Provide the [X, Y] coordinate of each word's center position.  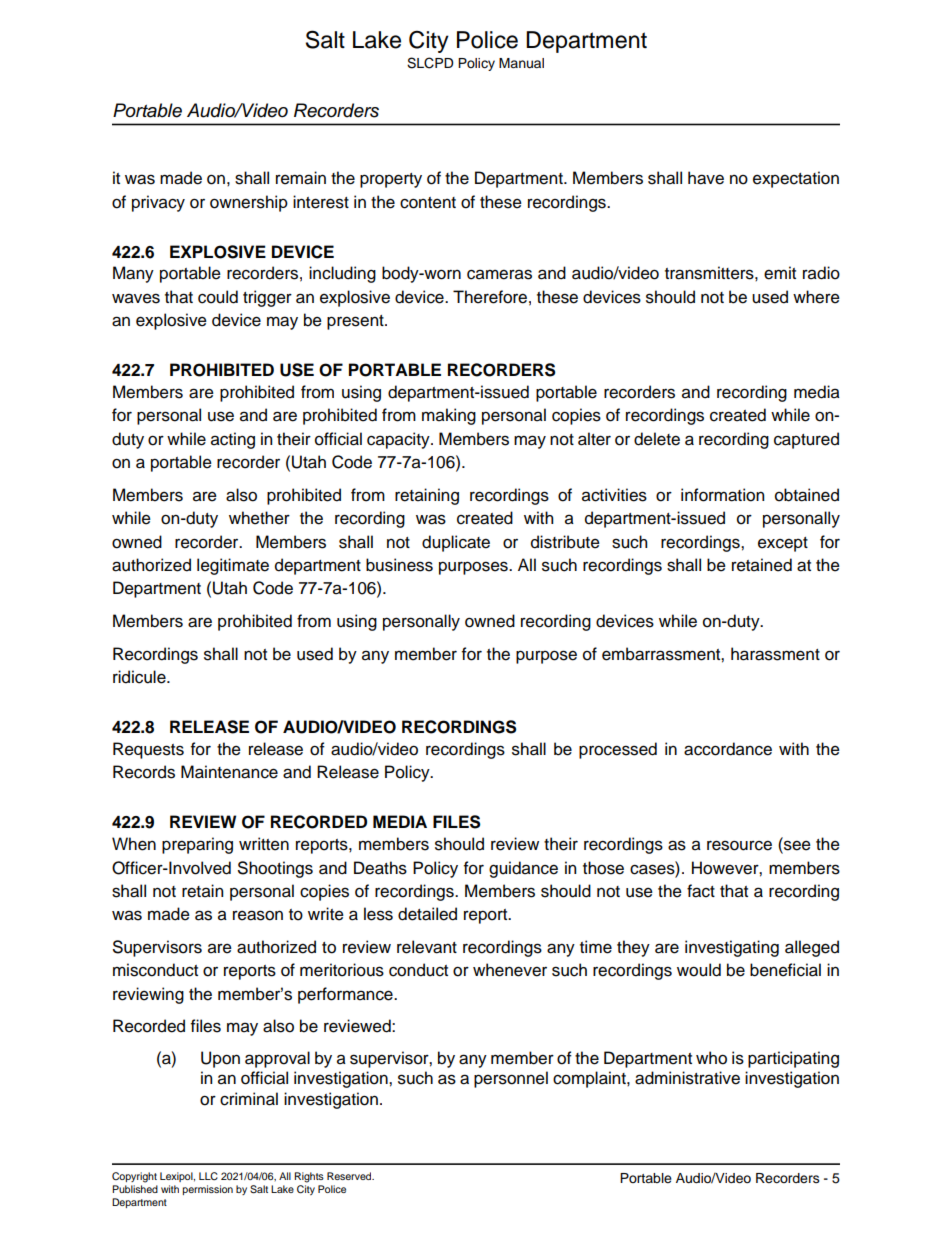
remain [301, 178]
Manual [521, 63]
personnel [511, 1079]
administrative [687, 1078]
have [706, 178]
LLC [208, 1176]
